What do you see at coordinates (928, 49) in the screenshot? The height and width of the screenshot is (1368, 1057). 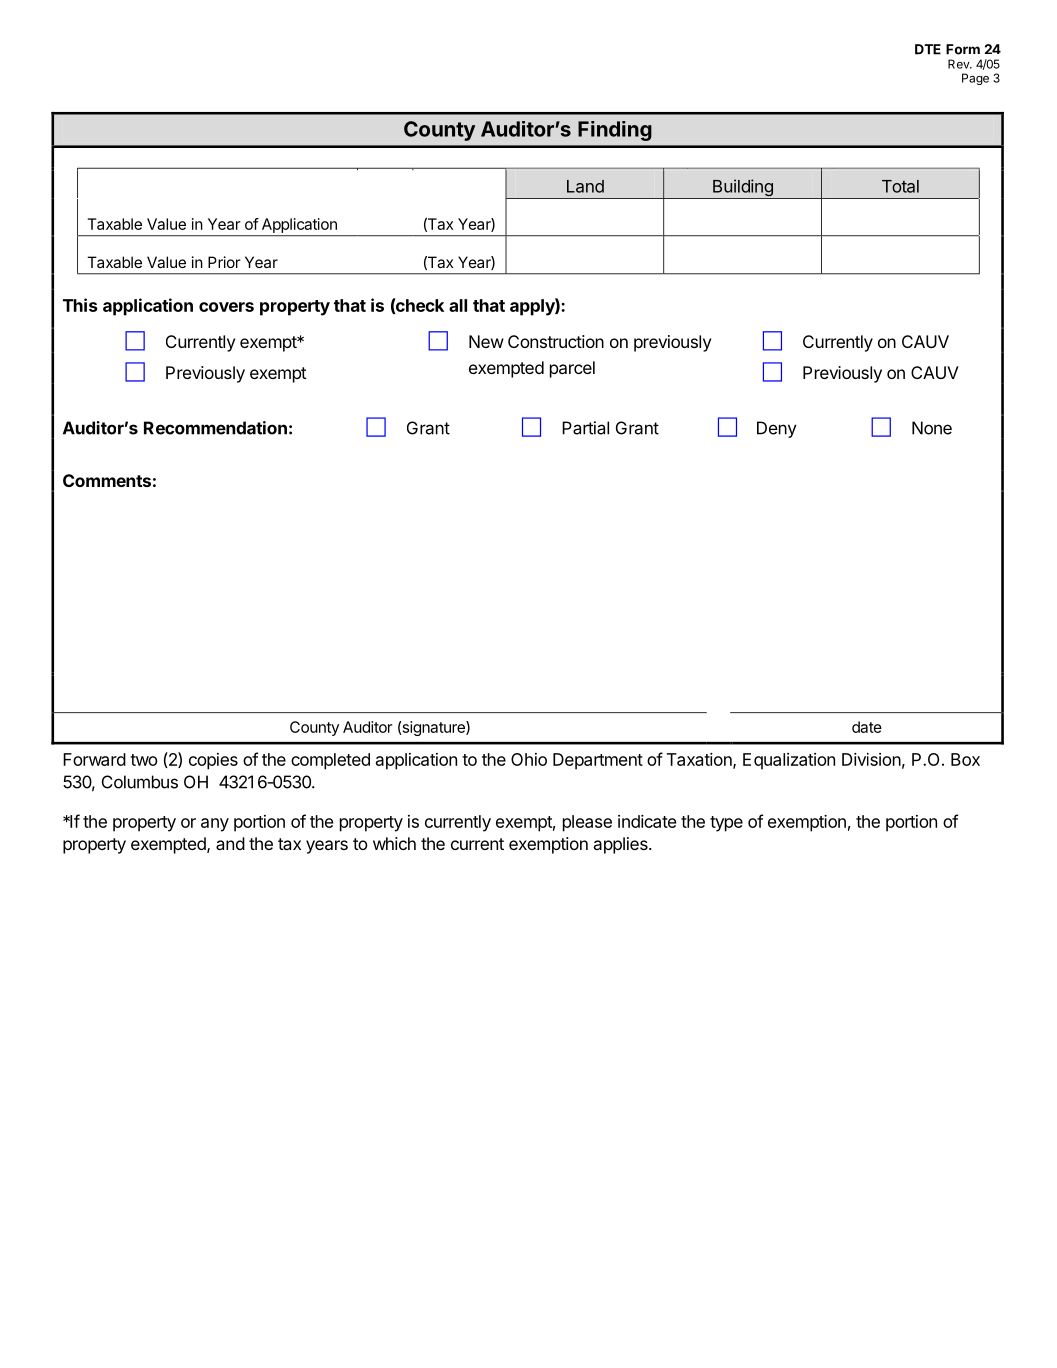 I see `DTE` at bounding box center [928, 49].
